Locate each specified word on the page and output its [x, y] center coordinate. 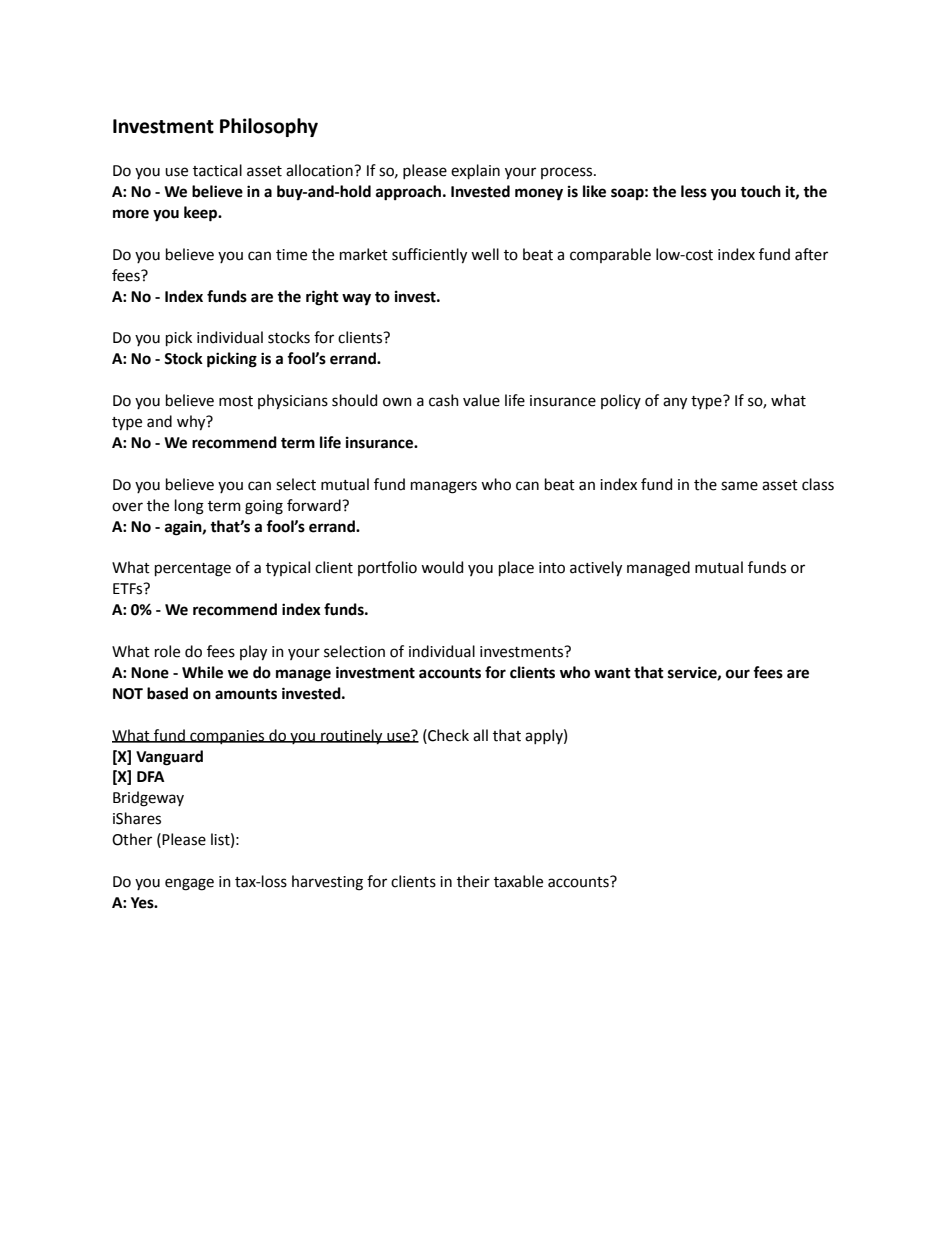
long [189, 507]
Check [447, 735]
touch [760, 191]
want [612, 673]
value [481, 400]
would [442, 567]
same [739, 486]
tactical [217, 170]
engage [189, 884]
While [202, 672]
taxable [518, 881]
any [675, 403]
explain [475, 171]
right [322, 298]
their [473, 881]
